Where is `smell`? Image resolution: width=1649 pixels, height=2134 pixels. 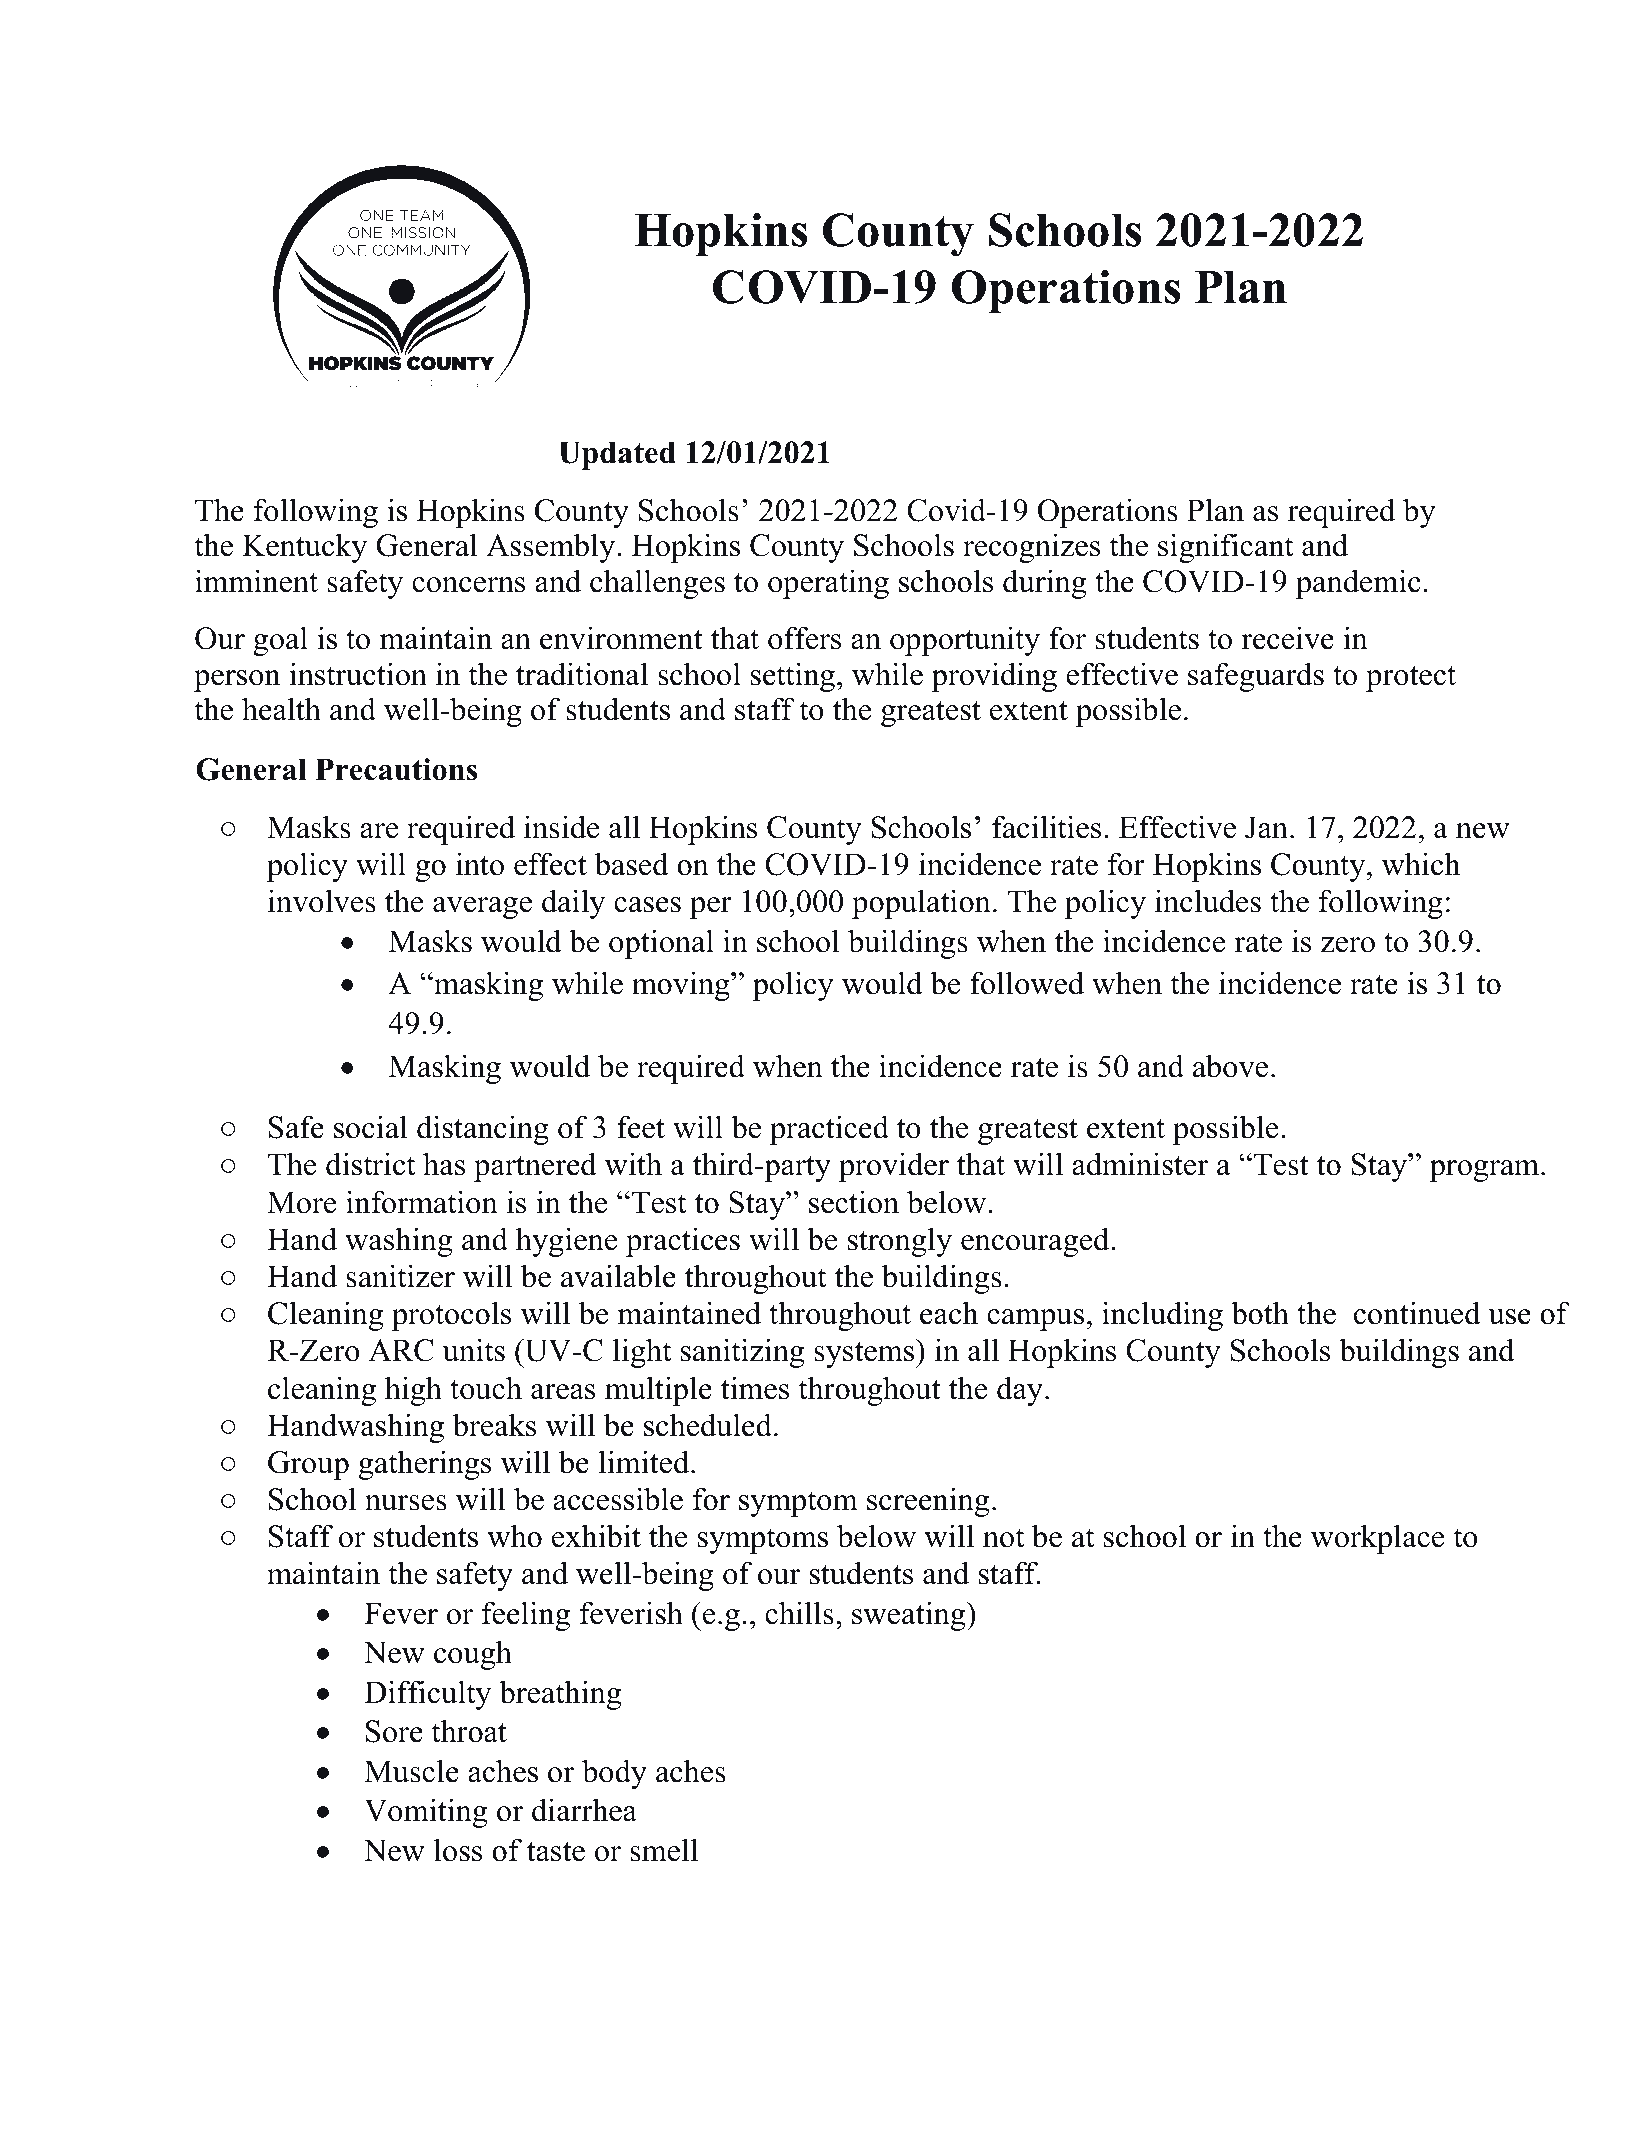 smell is located at coordinates (664, 1850).
